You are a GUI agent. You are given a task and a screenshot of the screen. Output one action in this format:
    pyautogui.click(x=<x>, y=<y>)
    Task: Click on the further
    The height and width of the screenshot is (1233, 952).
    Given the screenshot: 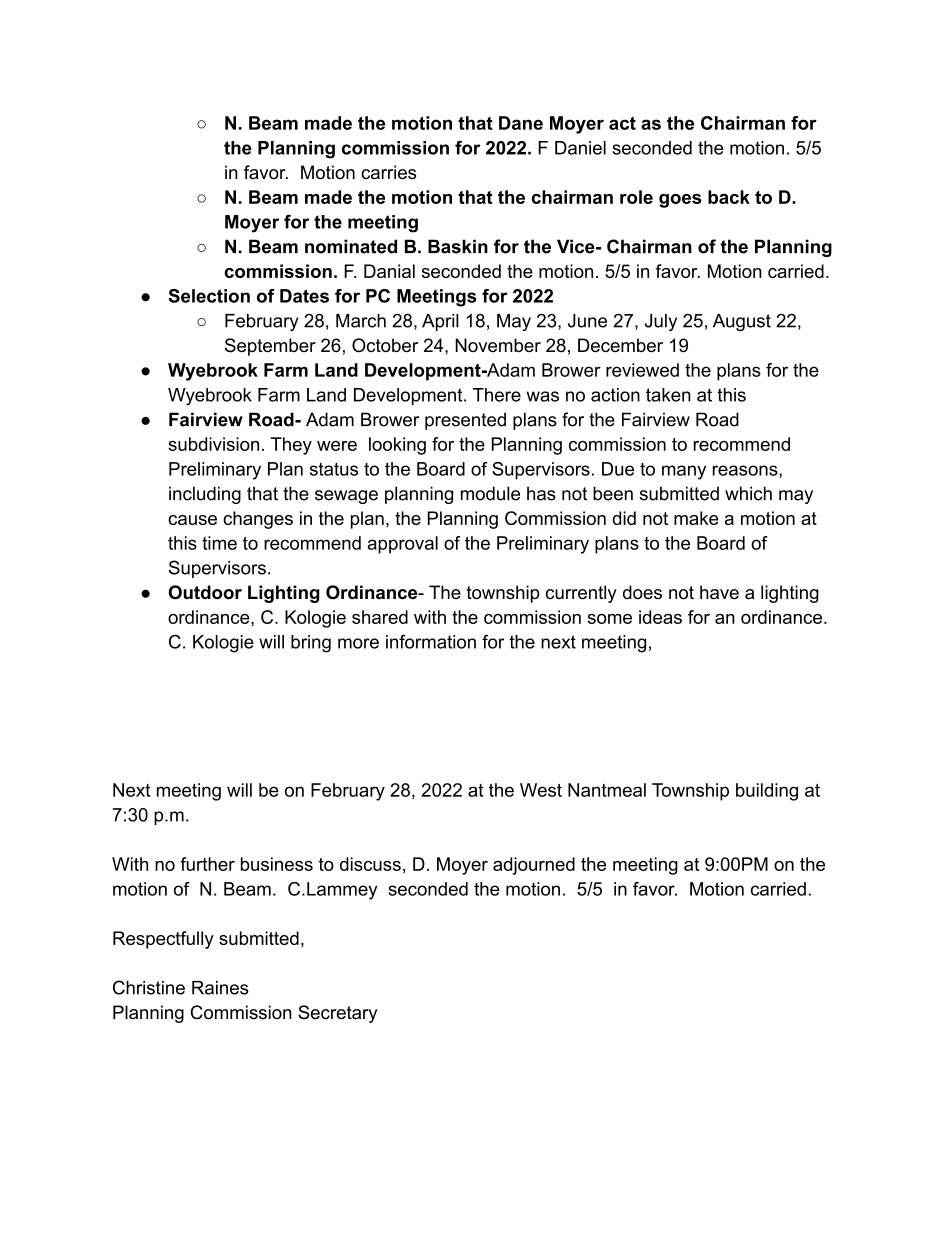 What is the action you would take?
    pyautogui.click(x=207, y=864)
